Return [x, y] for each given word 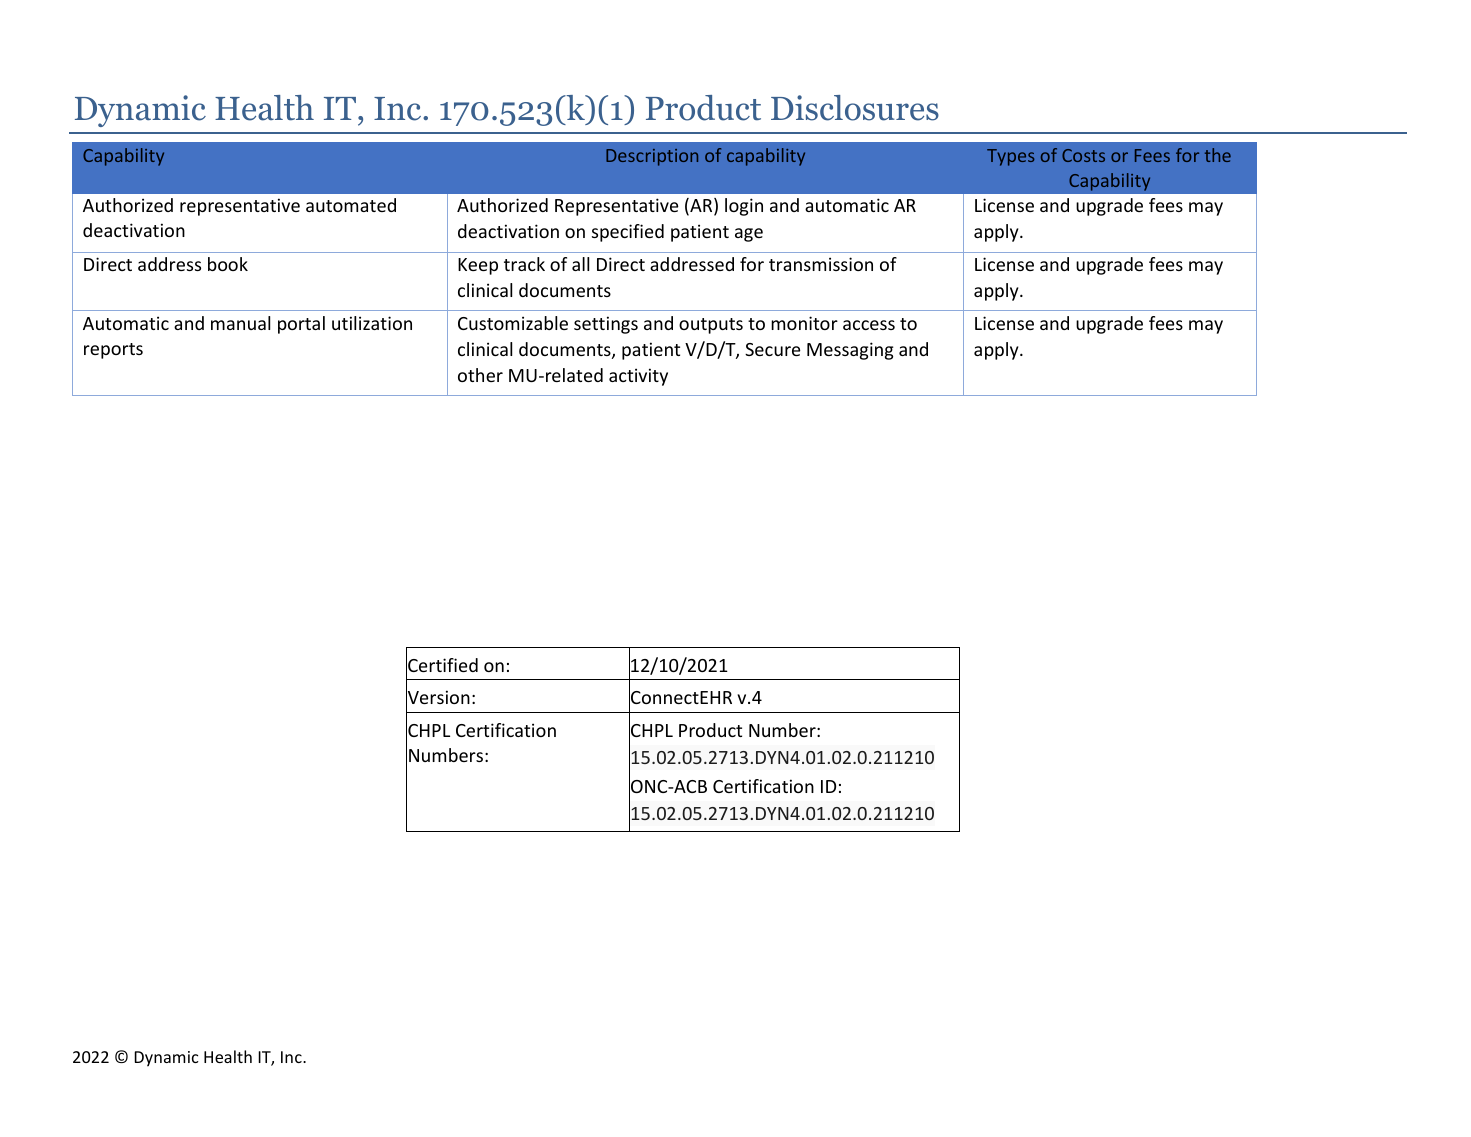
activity [638, 377]
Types [1010, 157]
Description [652, 157]
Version [438, 698]
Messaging [850, 351]
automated [351, 205]
